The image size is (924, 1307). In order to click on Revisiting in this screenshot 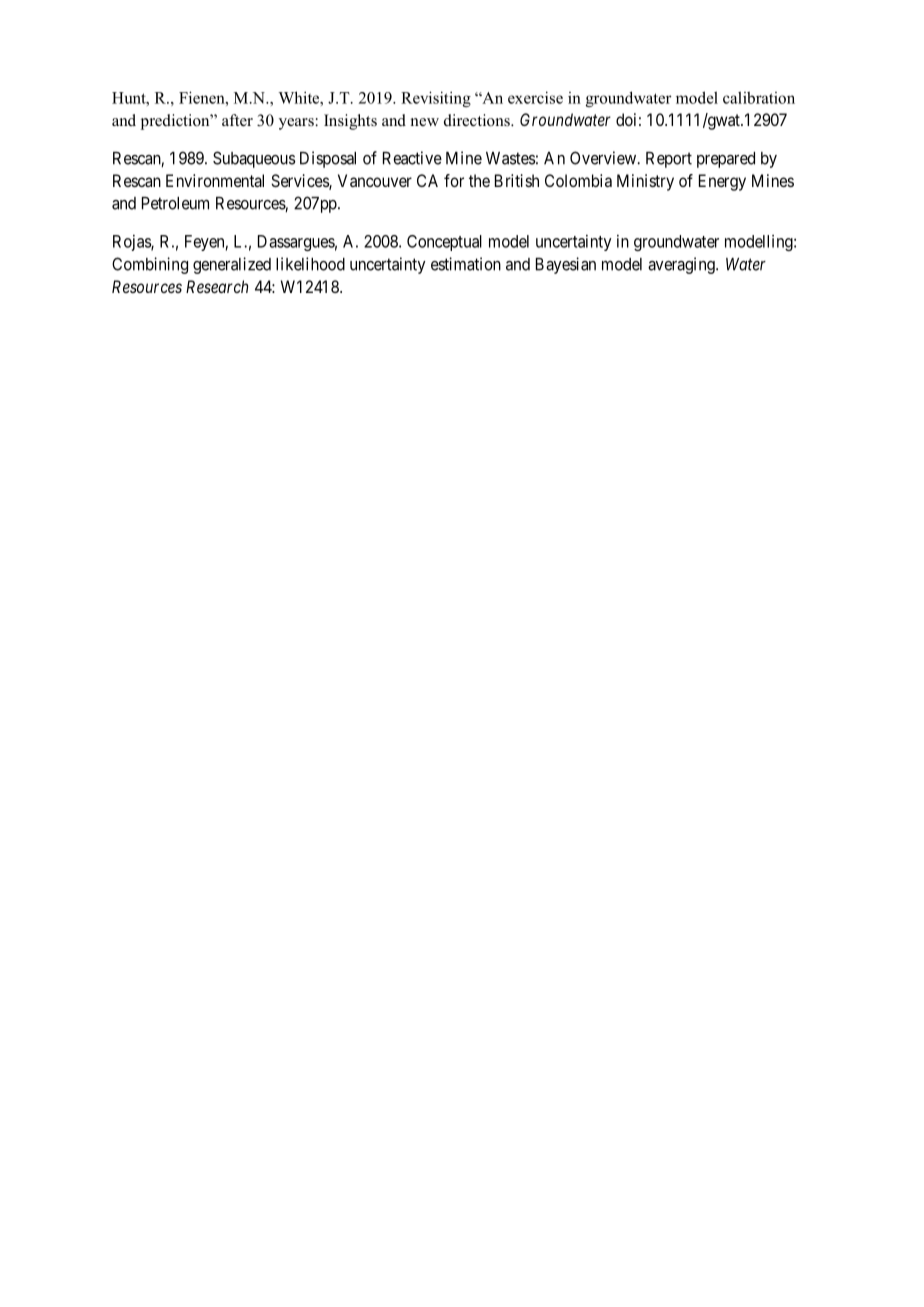, I will do `click(436, 99)`.
